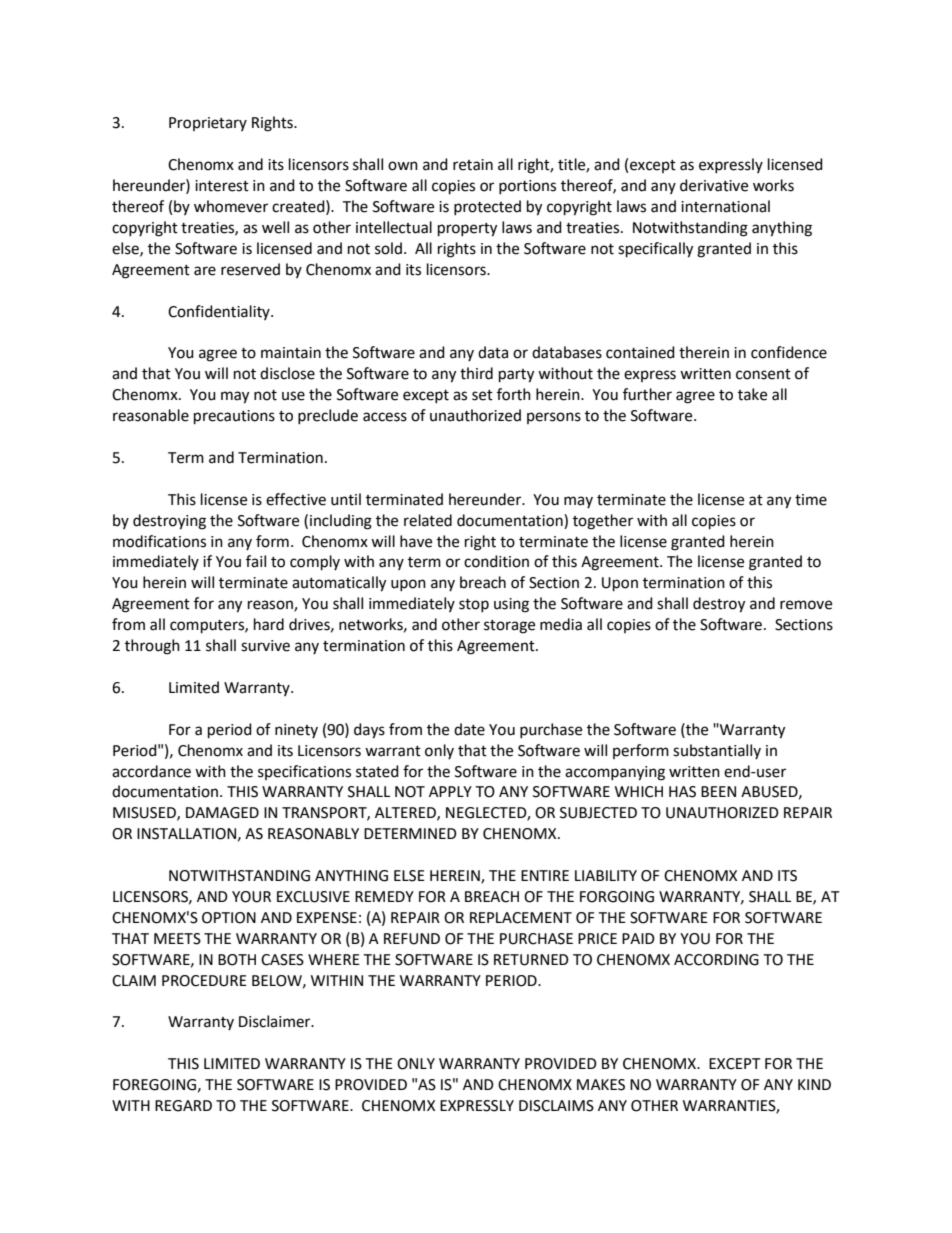  What do you see at coordinates (222, 186) in the document?
I see `interest` at bounding box center [222, 186].
